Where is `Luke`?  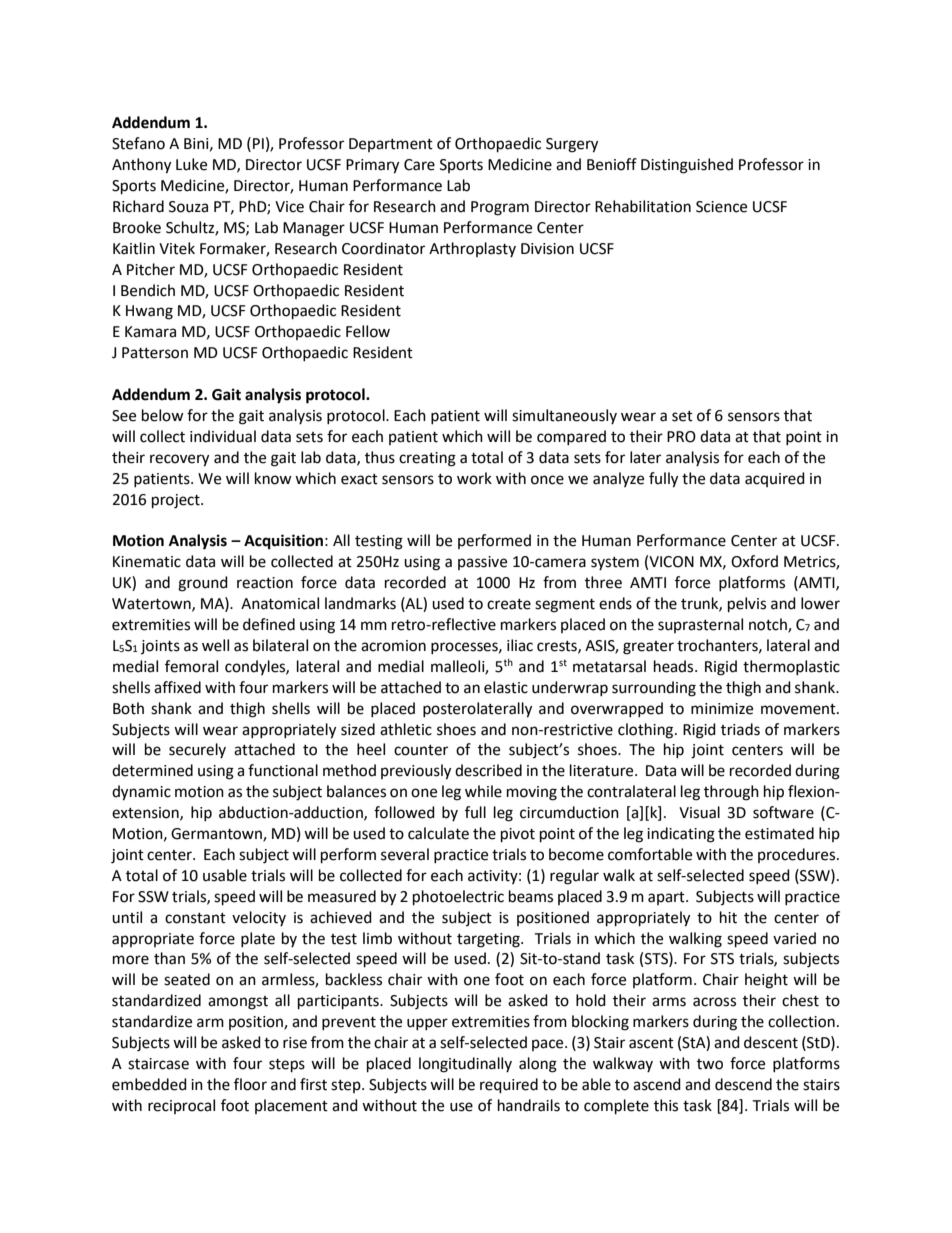
Luke is located at coordinates (191, 164).
